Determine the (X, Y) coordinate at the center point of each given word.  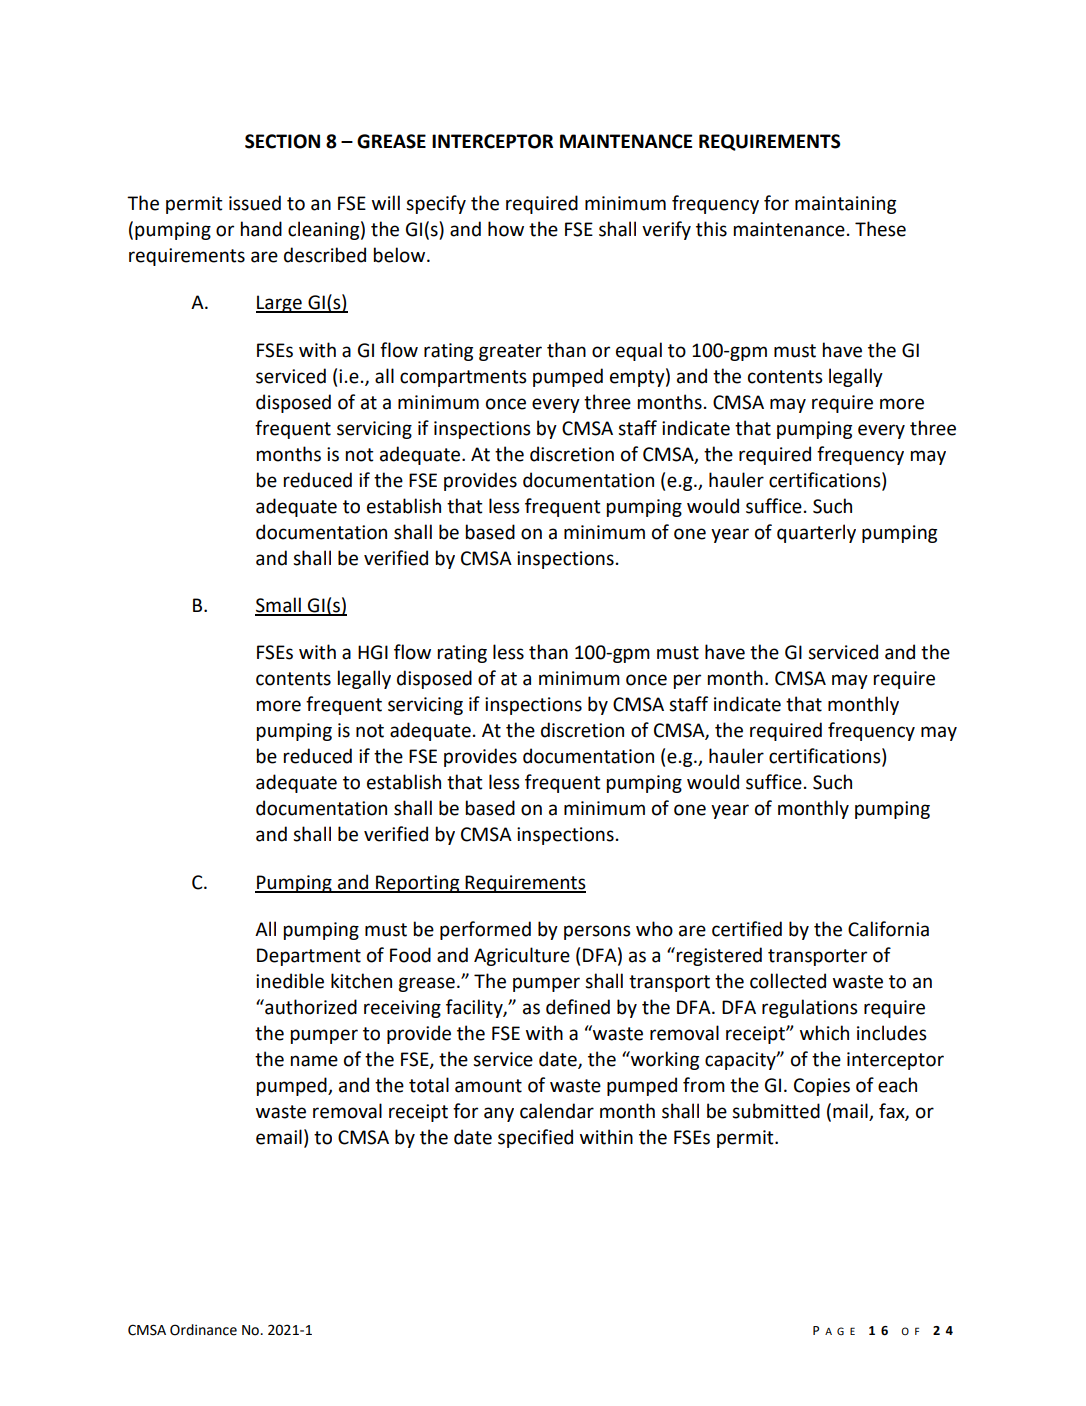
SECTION (282, 141)
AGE (840, 1331)
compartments (463, 378)
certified (747, 929)
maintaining (845, 205)
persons (597, 932)
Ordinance (203, 1330)
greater (510, 352)
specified (535, 1138)
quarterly (816, 533)
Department (309, 957)
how (506, 229)
